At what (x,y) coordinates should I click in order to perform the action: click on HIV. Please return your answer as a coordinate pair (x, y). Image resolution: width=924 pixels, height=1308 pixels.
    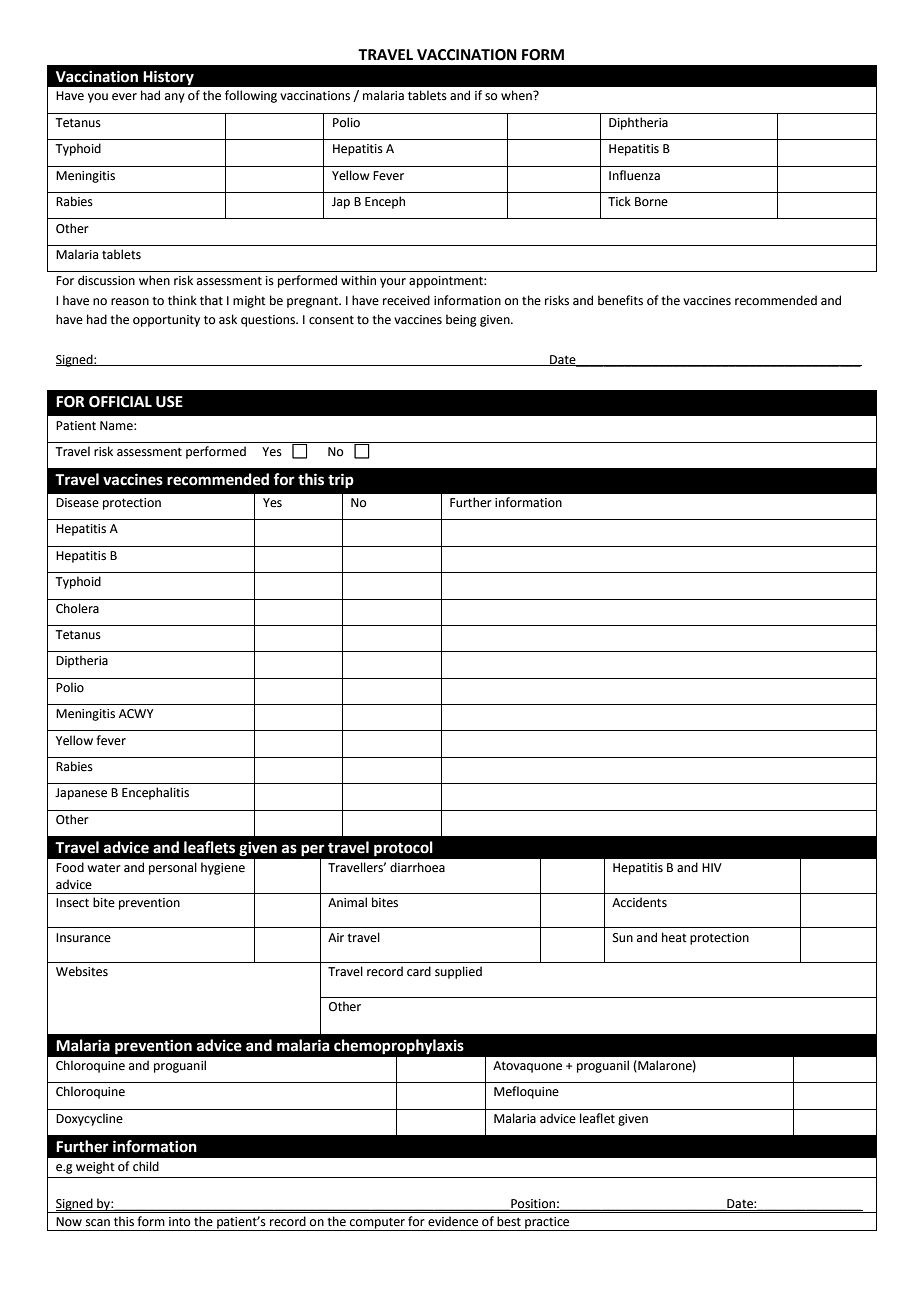
    Looking at the image, I should click on (712, 867).
